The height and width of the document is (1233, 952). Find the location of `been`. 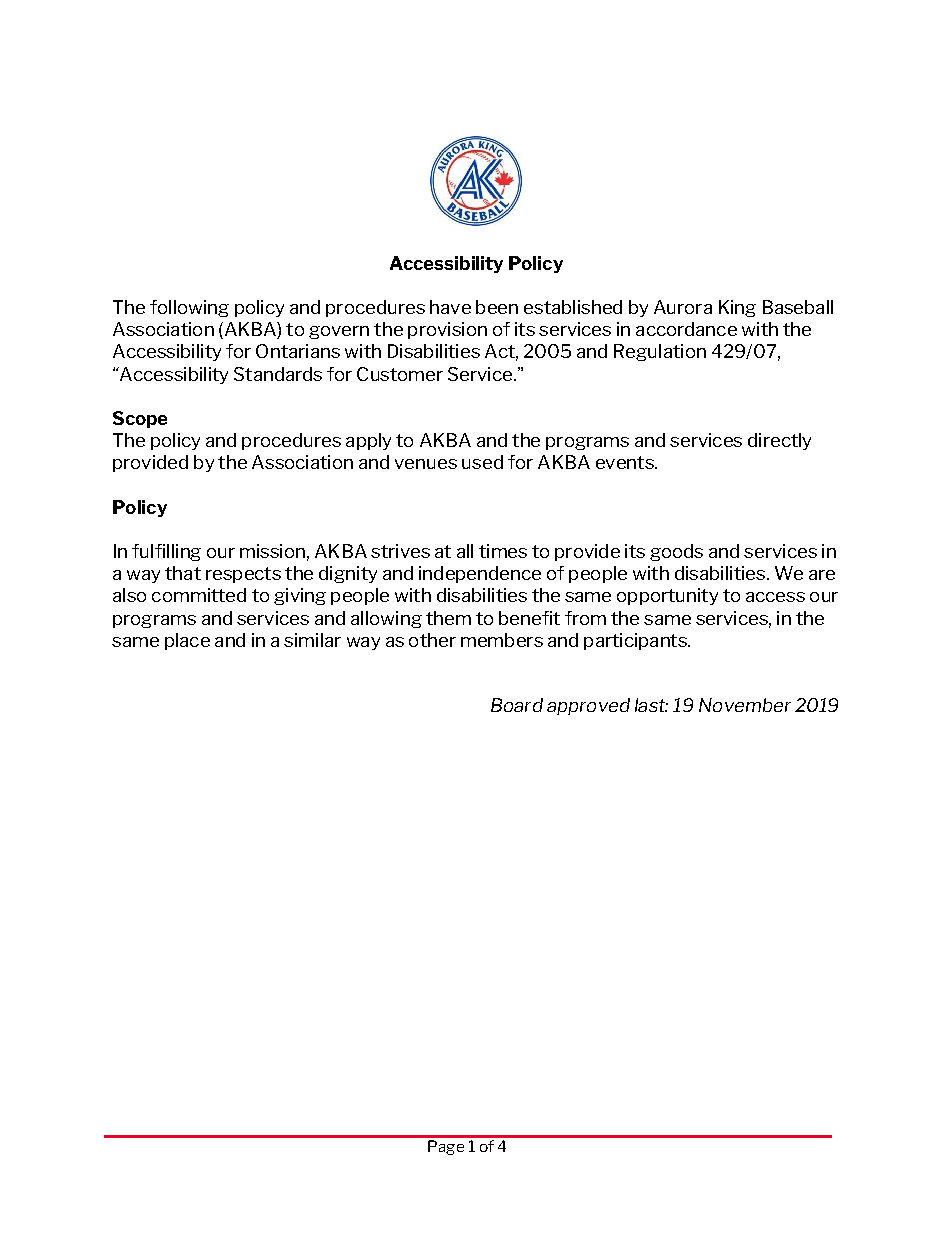

been is located at coordinates (497, 307).
